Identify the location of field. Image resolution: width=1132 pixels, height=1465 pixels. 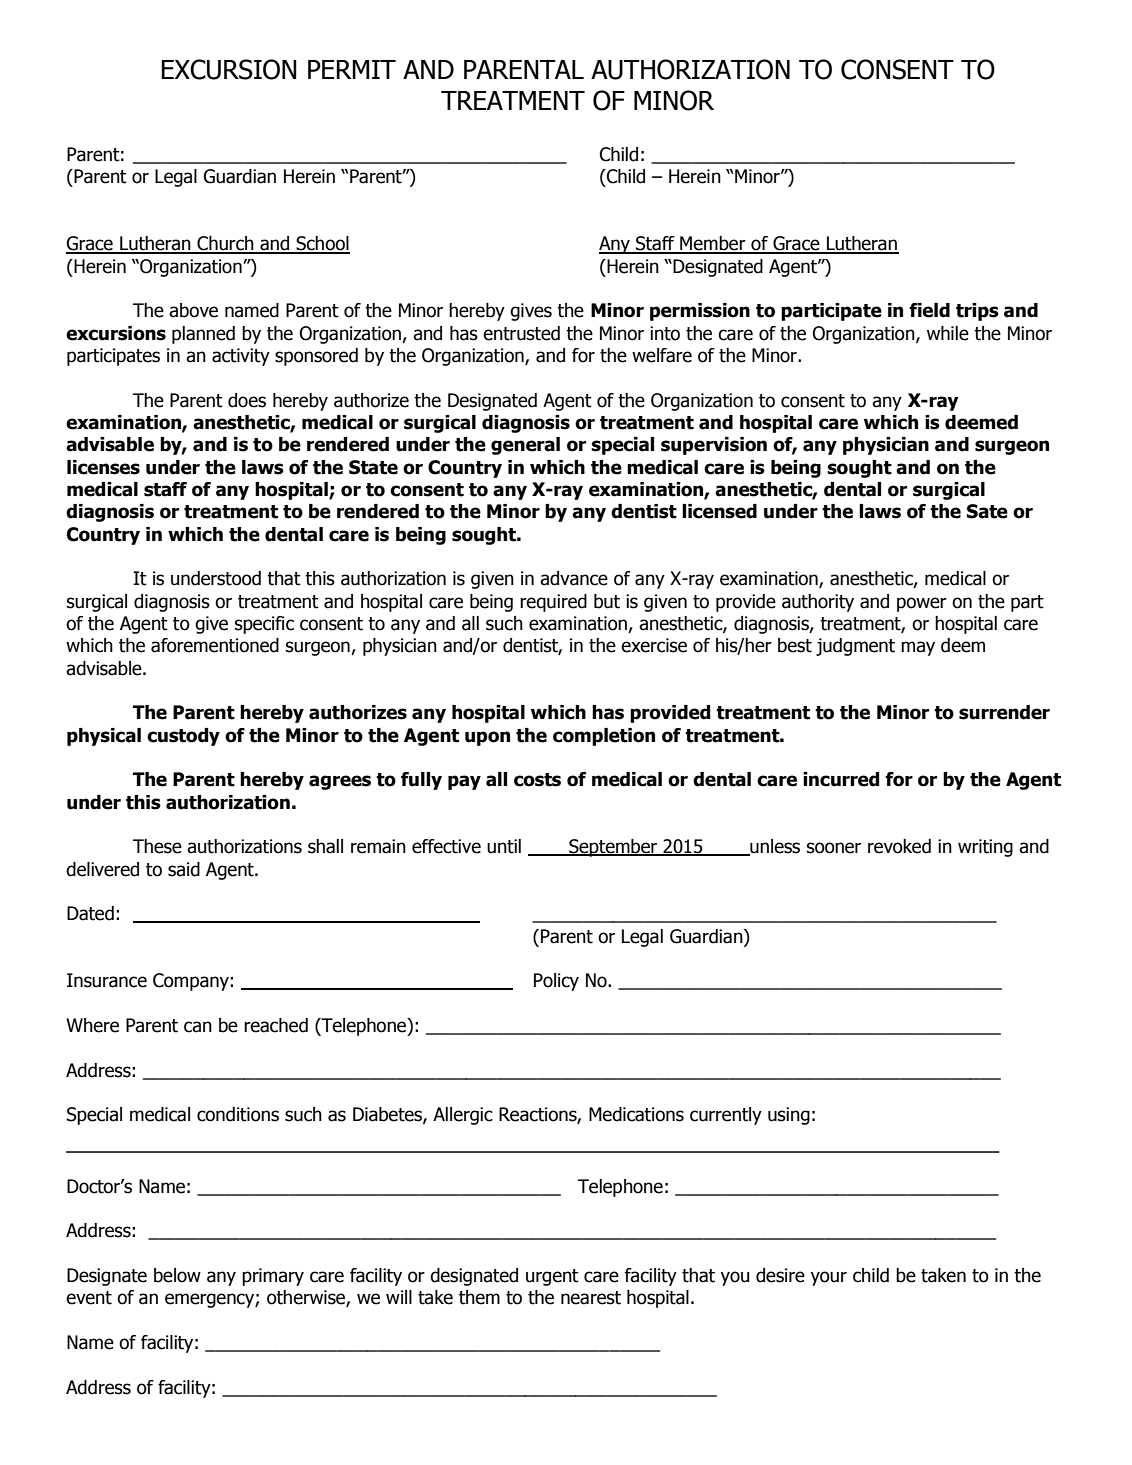
(929, 310).
